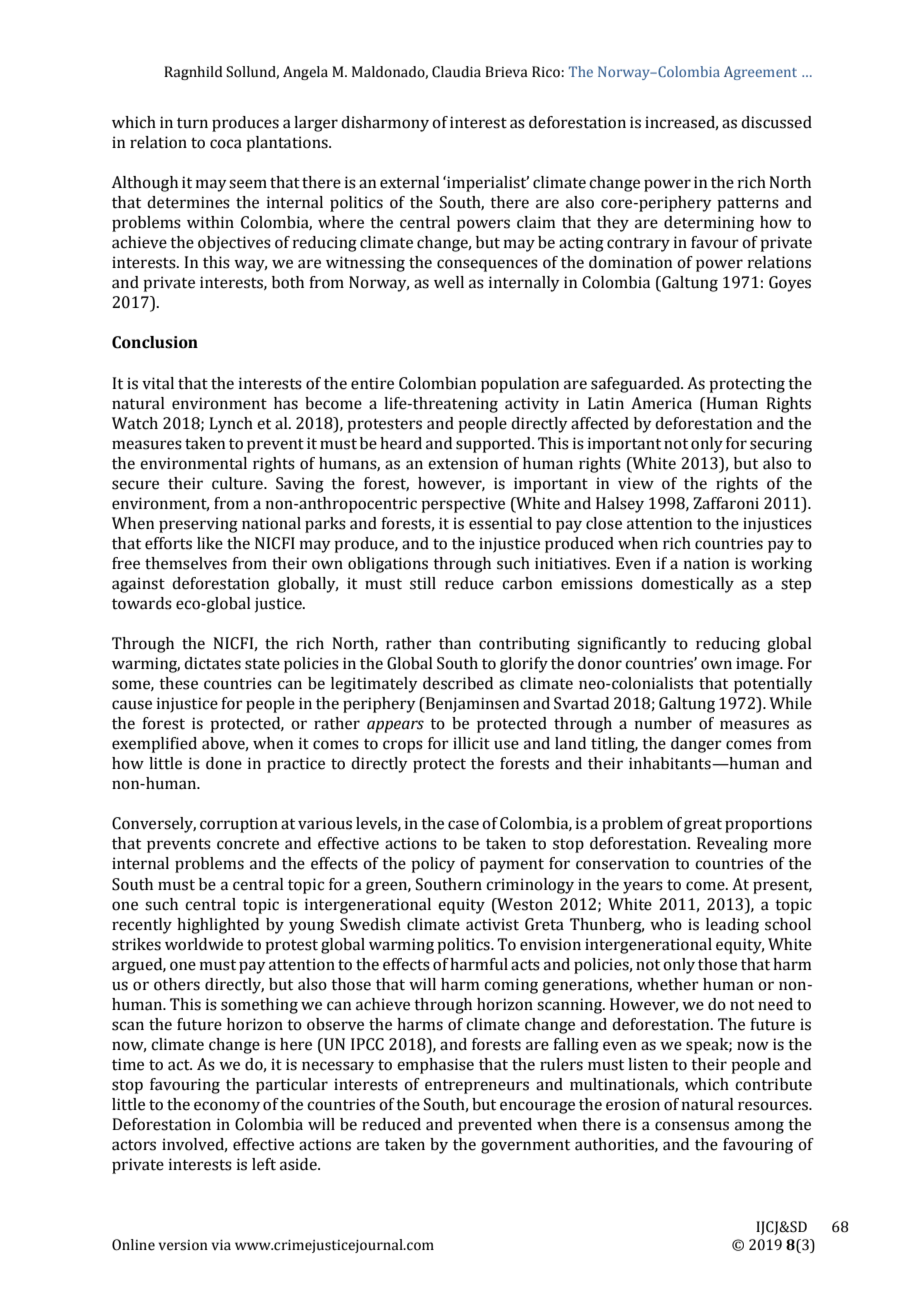 Image resolution: width=924 pixels, height=1308 pixels. I want to click on vital, so click(158, 383).
